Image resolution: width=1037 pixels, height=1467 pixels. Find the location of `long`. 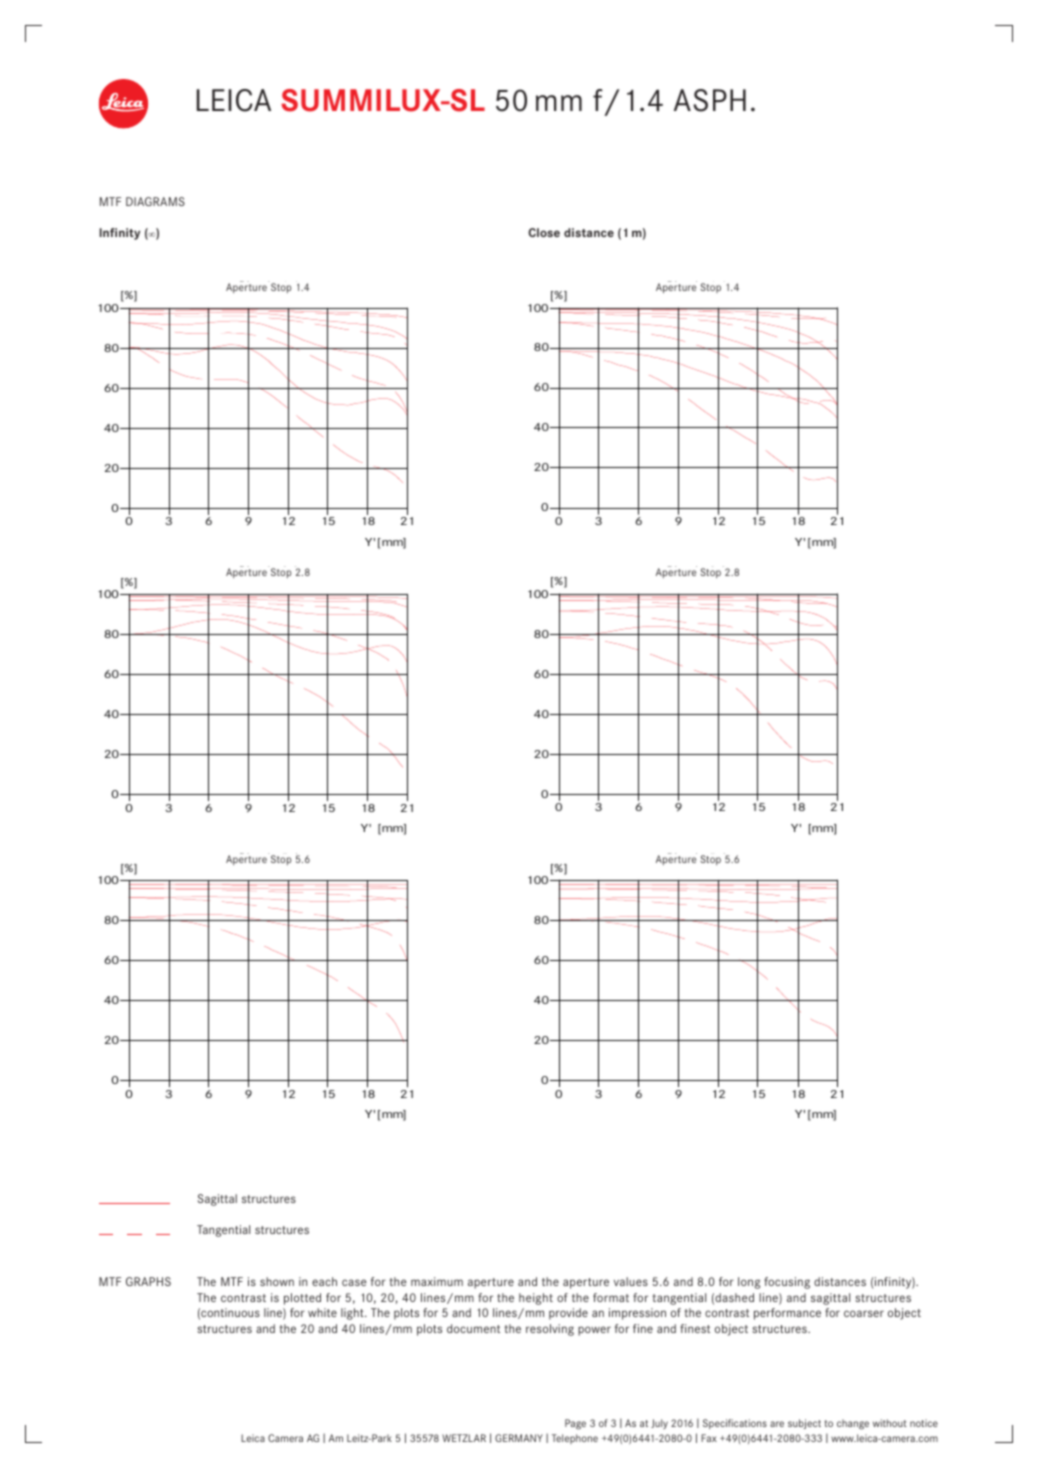

long is located at coordinates (749, 1283).
